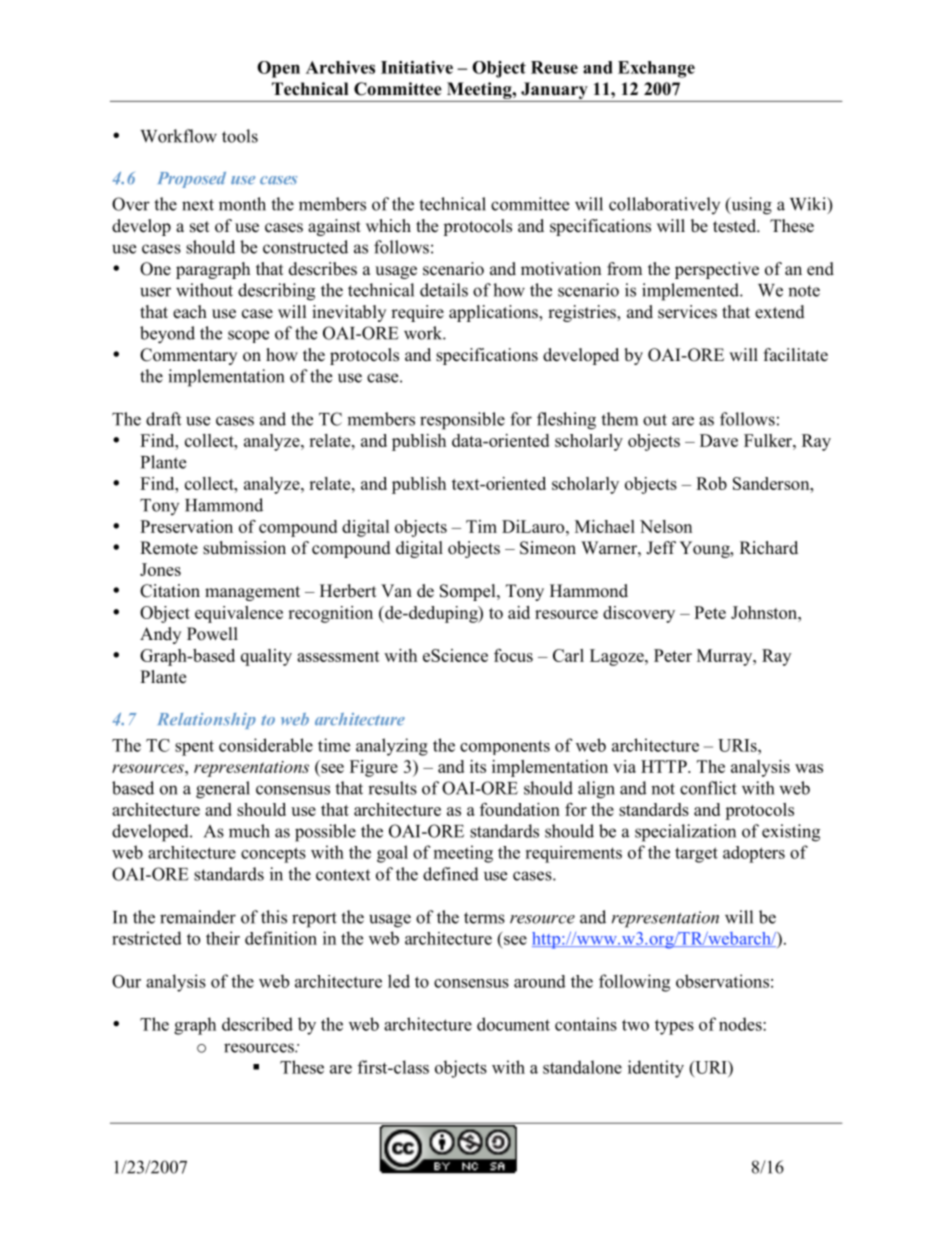 The height and width of the document is (1233, 952). What do you see at coordinates (494, 313) in the document?
I see `applications` at bounding box center [494, 313].
